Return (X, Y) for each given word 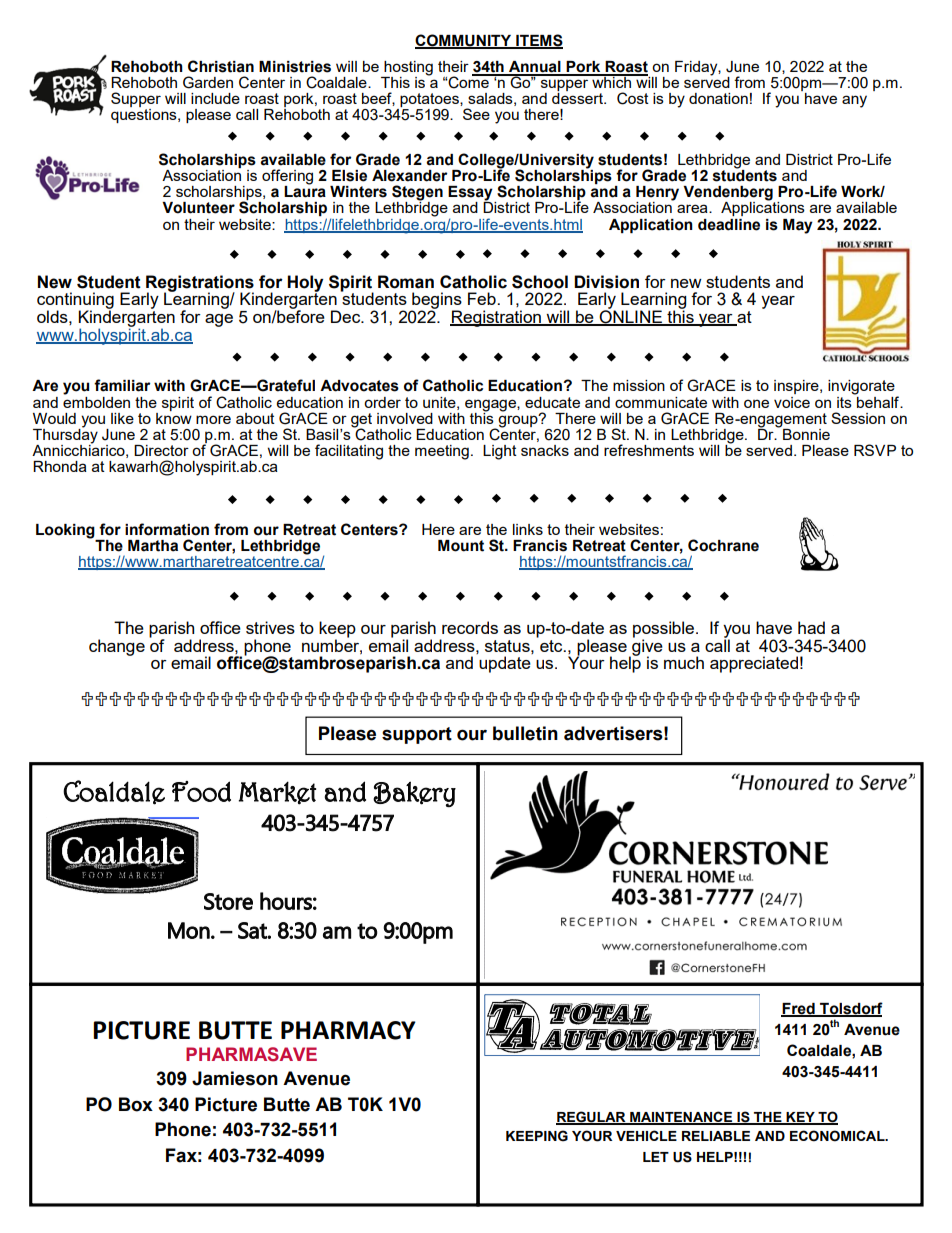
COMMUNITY (464, 41)
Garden (208, 82)
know (174, 417)
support (417, 735)
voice (792, 402)
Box (136, 1104)
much (684, 662)
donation (718, 98)
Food (201, 791)
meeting (442, 452)
